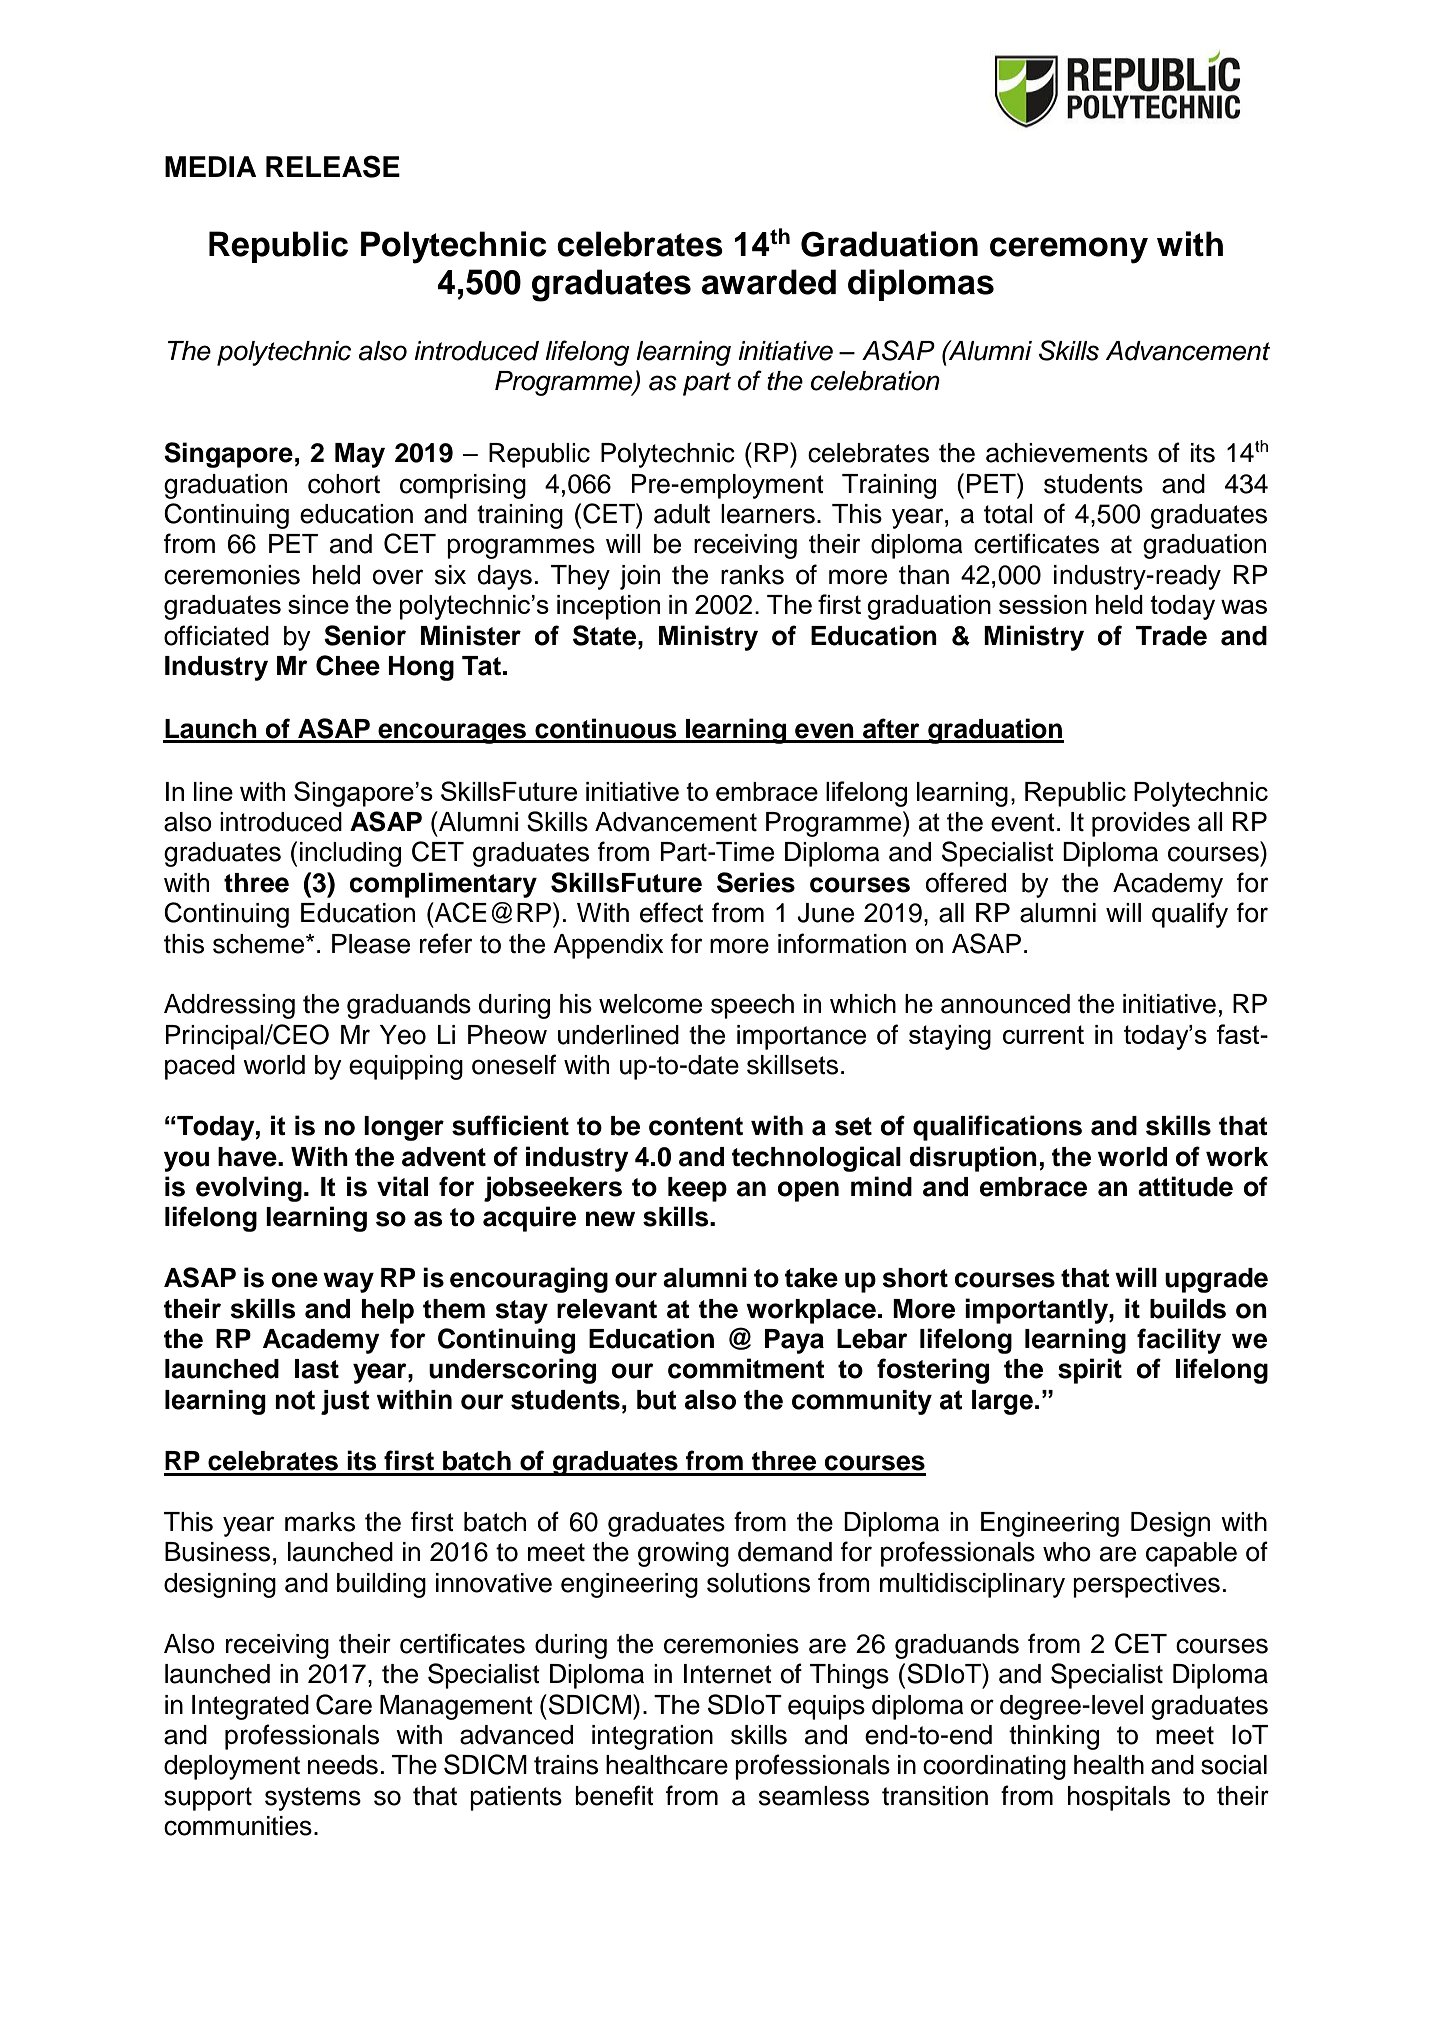  I want to click on RELEASE, so click(333, 166).
